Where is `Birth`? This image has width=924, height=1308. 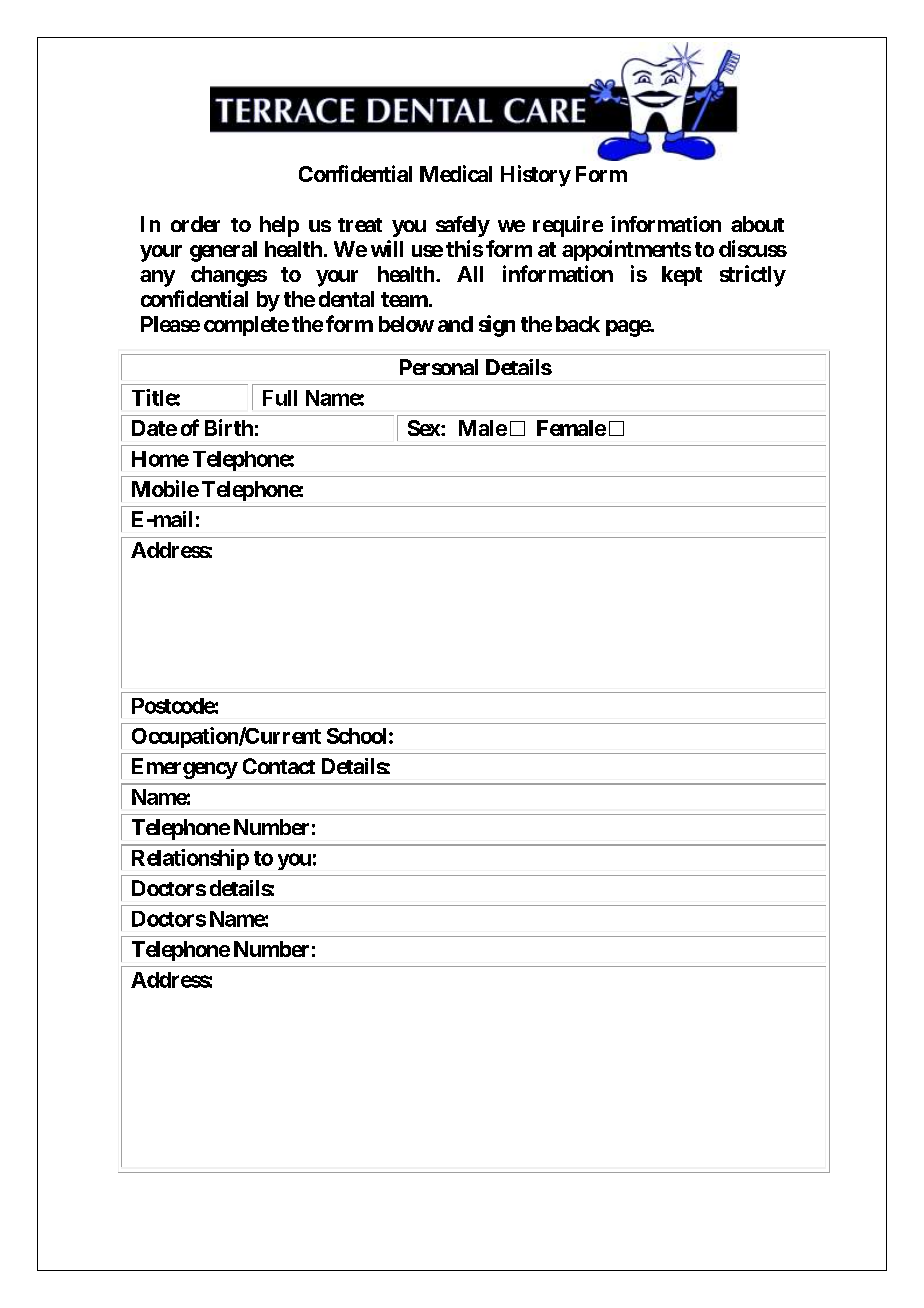 Birth is located at coordinates (229, 427).
